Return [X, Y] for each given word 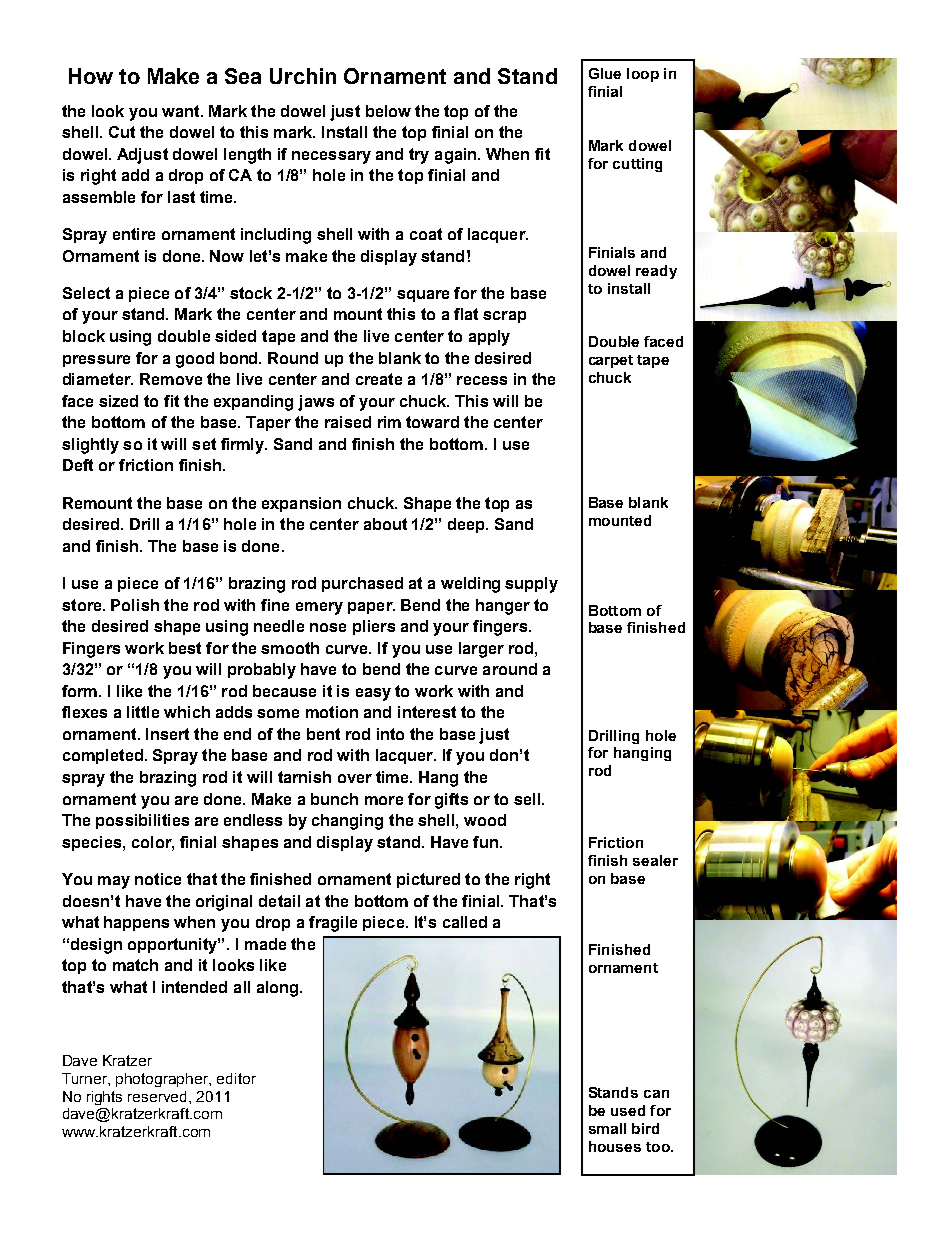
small [607, 1128]
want [182, 111]
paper [371, 608]
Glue [605, 73]
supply [531, 585]
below [388, 111]
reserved [159, 1096]
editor [236, 1078]
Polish [135, 605]
